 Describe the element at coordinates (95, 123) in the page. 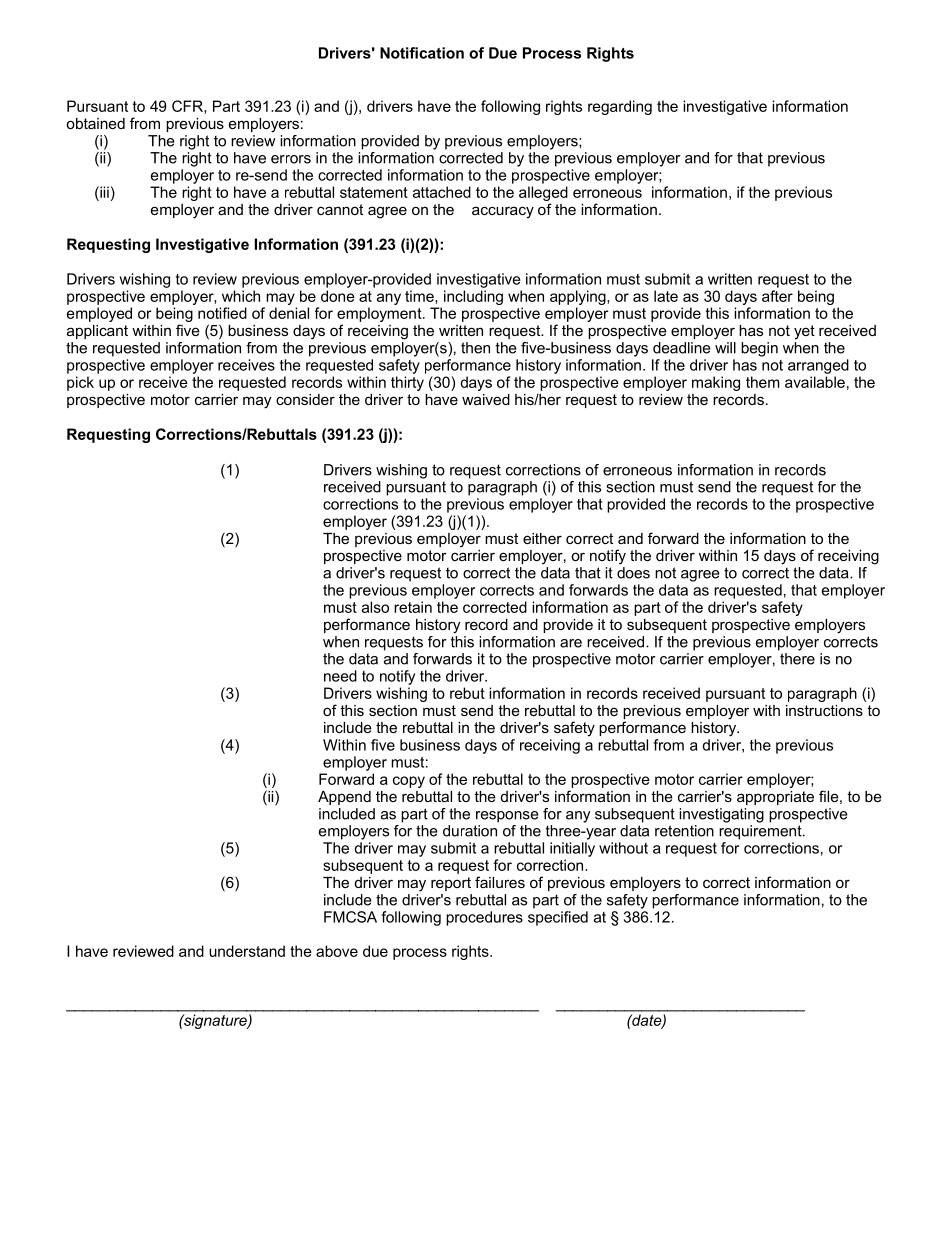

I see `obtained` at that location.
